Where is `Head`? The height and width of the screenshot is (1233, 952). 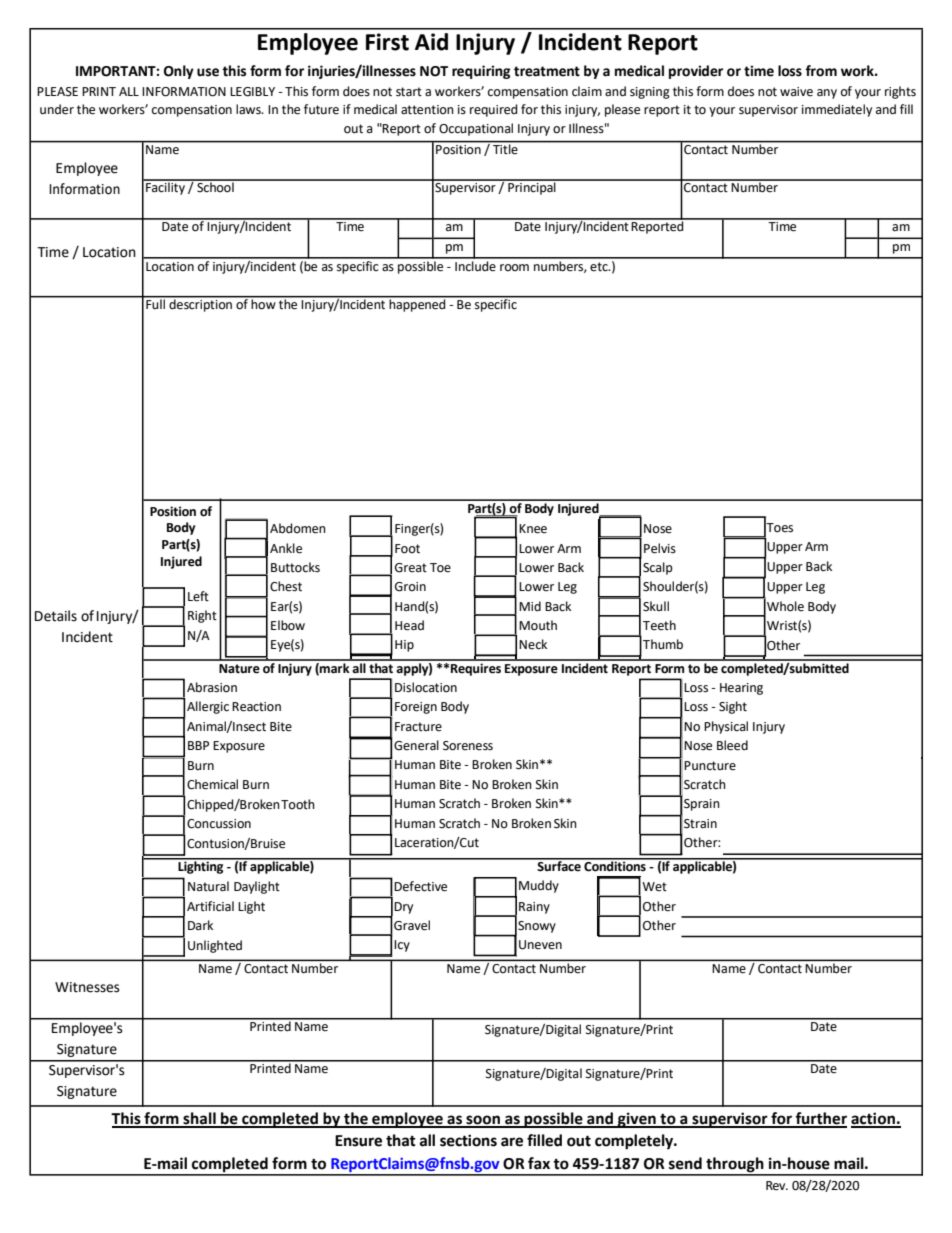 Head is located at coordinates (409, 625).
